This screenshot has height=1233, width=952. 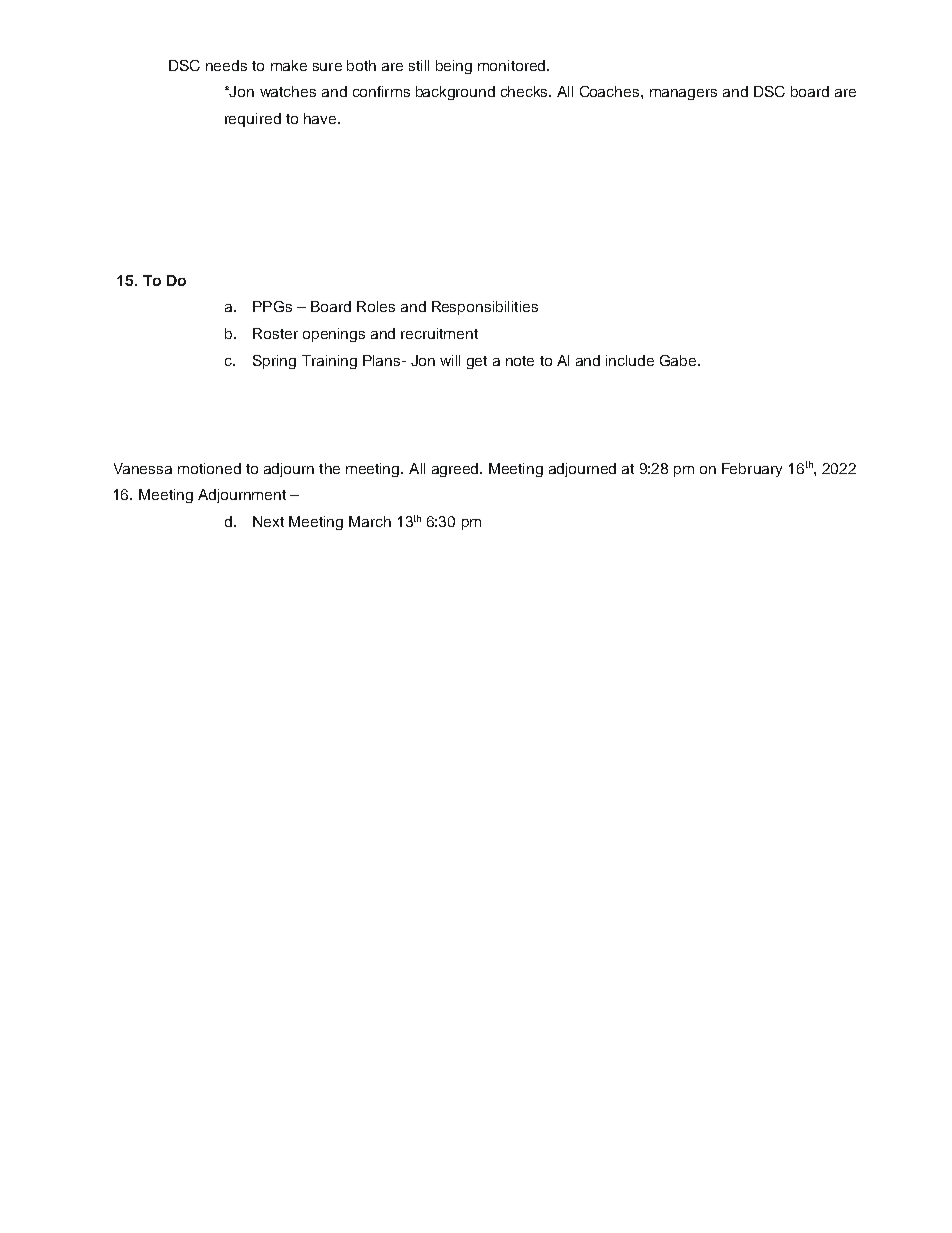 What do you see at coordinates (752, 470) in the screenshot?
I see `February` at bounding box center [752, 470].
